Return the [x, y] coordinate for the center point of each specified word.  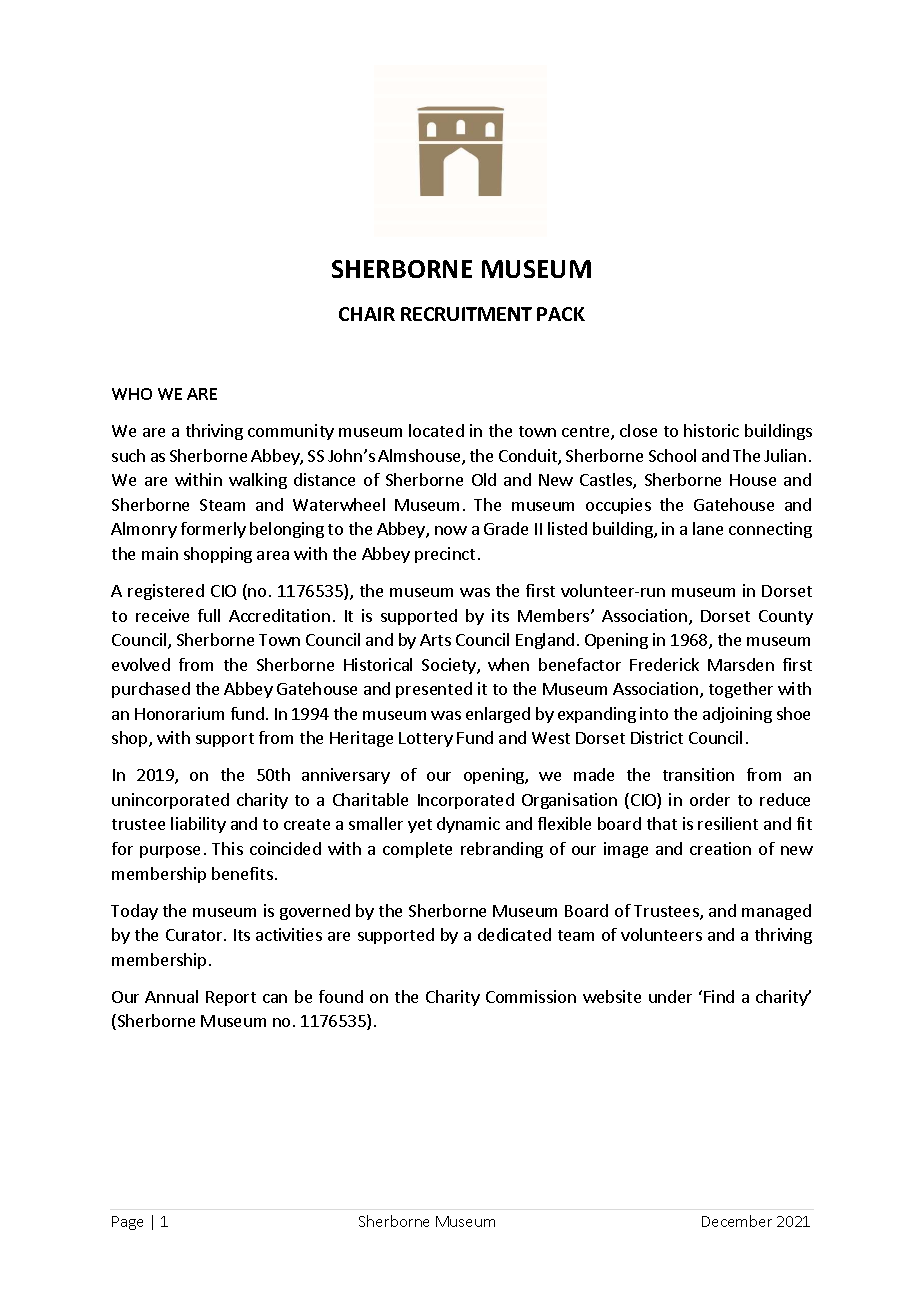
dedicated [514, 934]
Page [127, 1223]
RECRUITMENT [466, 314]
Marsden [741, 664]
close [638, 430]
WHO [132, 394]
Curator [195, 935]
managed [776, 912]
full [209, 615]
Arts [435, 640]
